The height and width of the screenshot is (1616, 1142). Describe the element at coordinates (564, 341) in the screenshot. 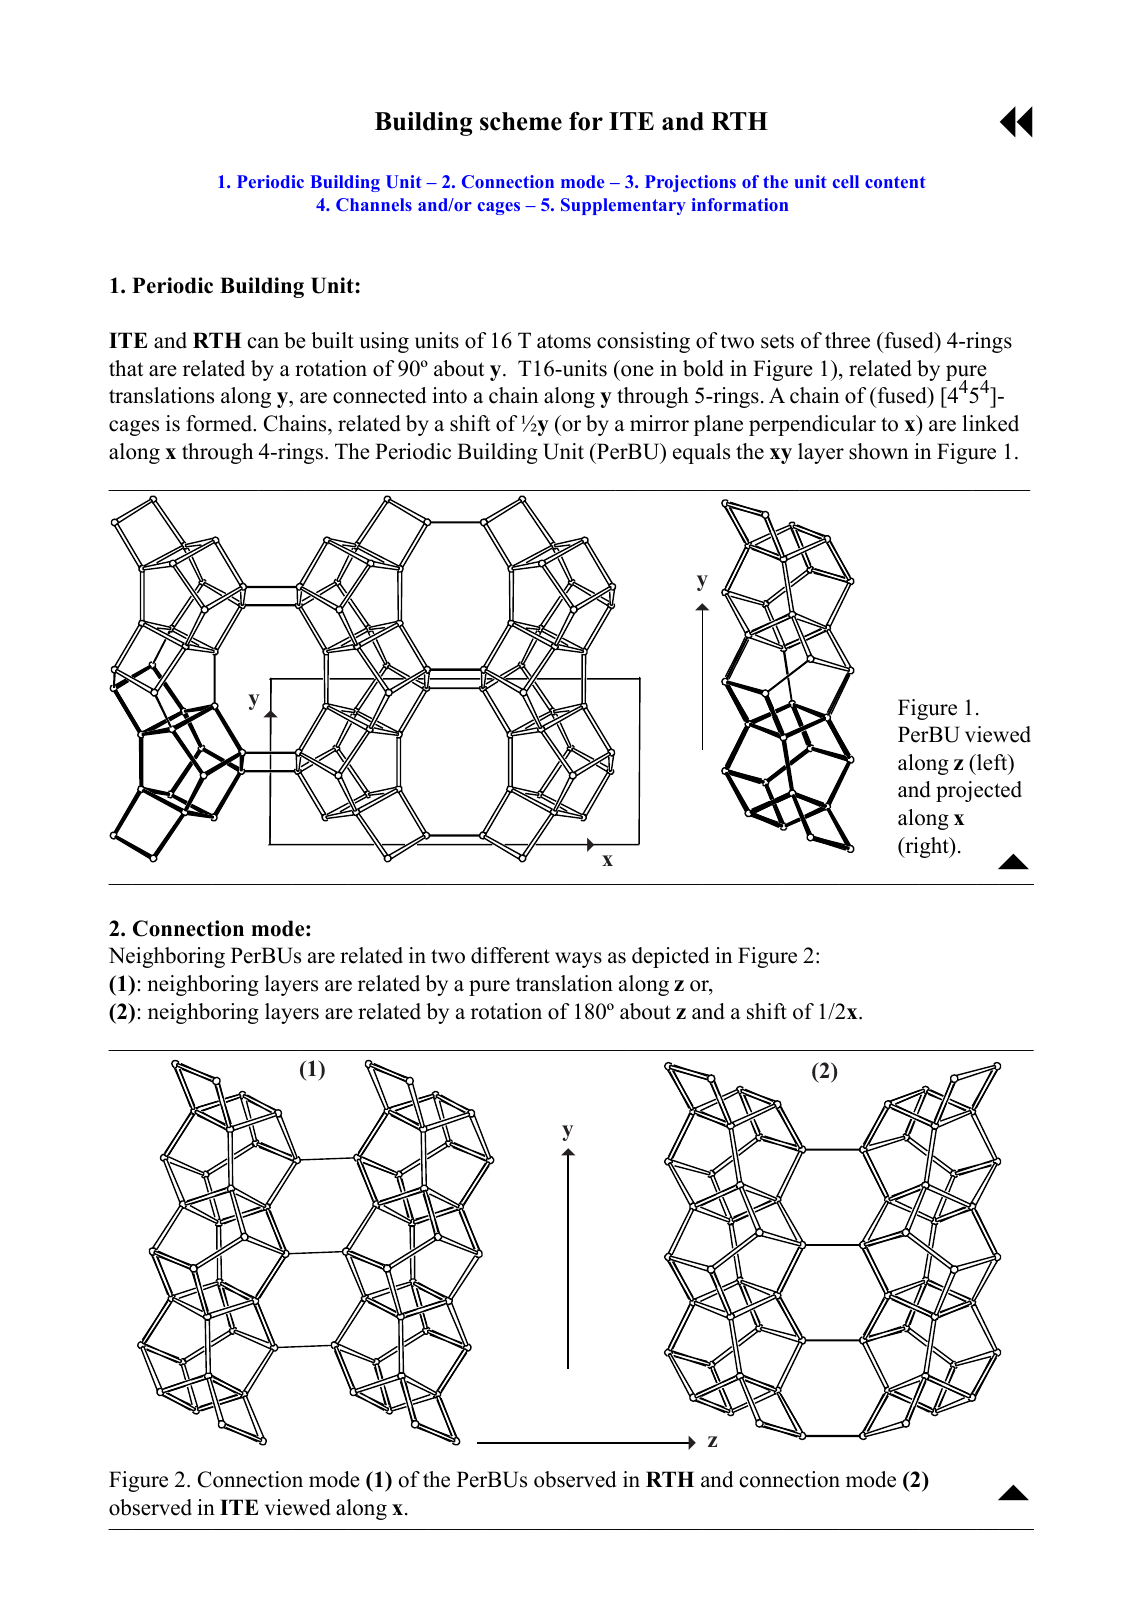

I see `atoms` at that location.
